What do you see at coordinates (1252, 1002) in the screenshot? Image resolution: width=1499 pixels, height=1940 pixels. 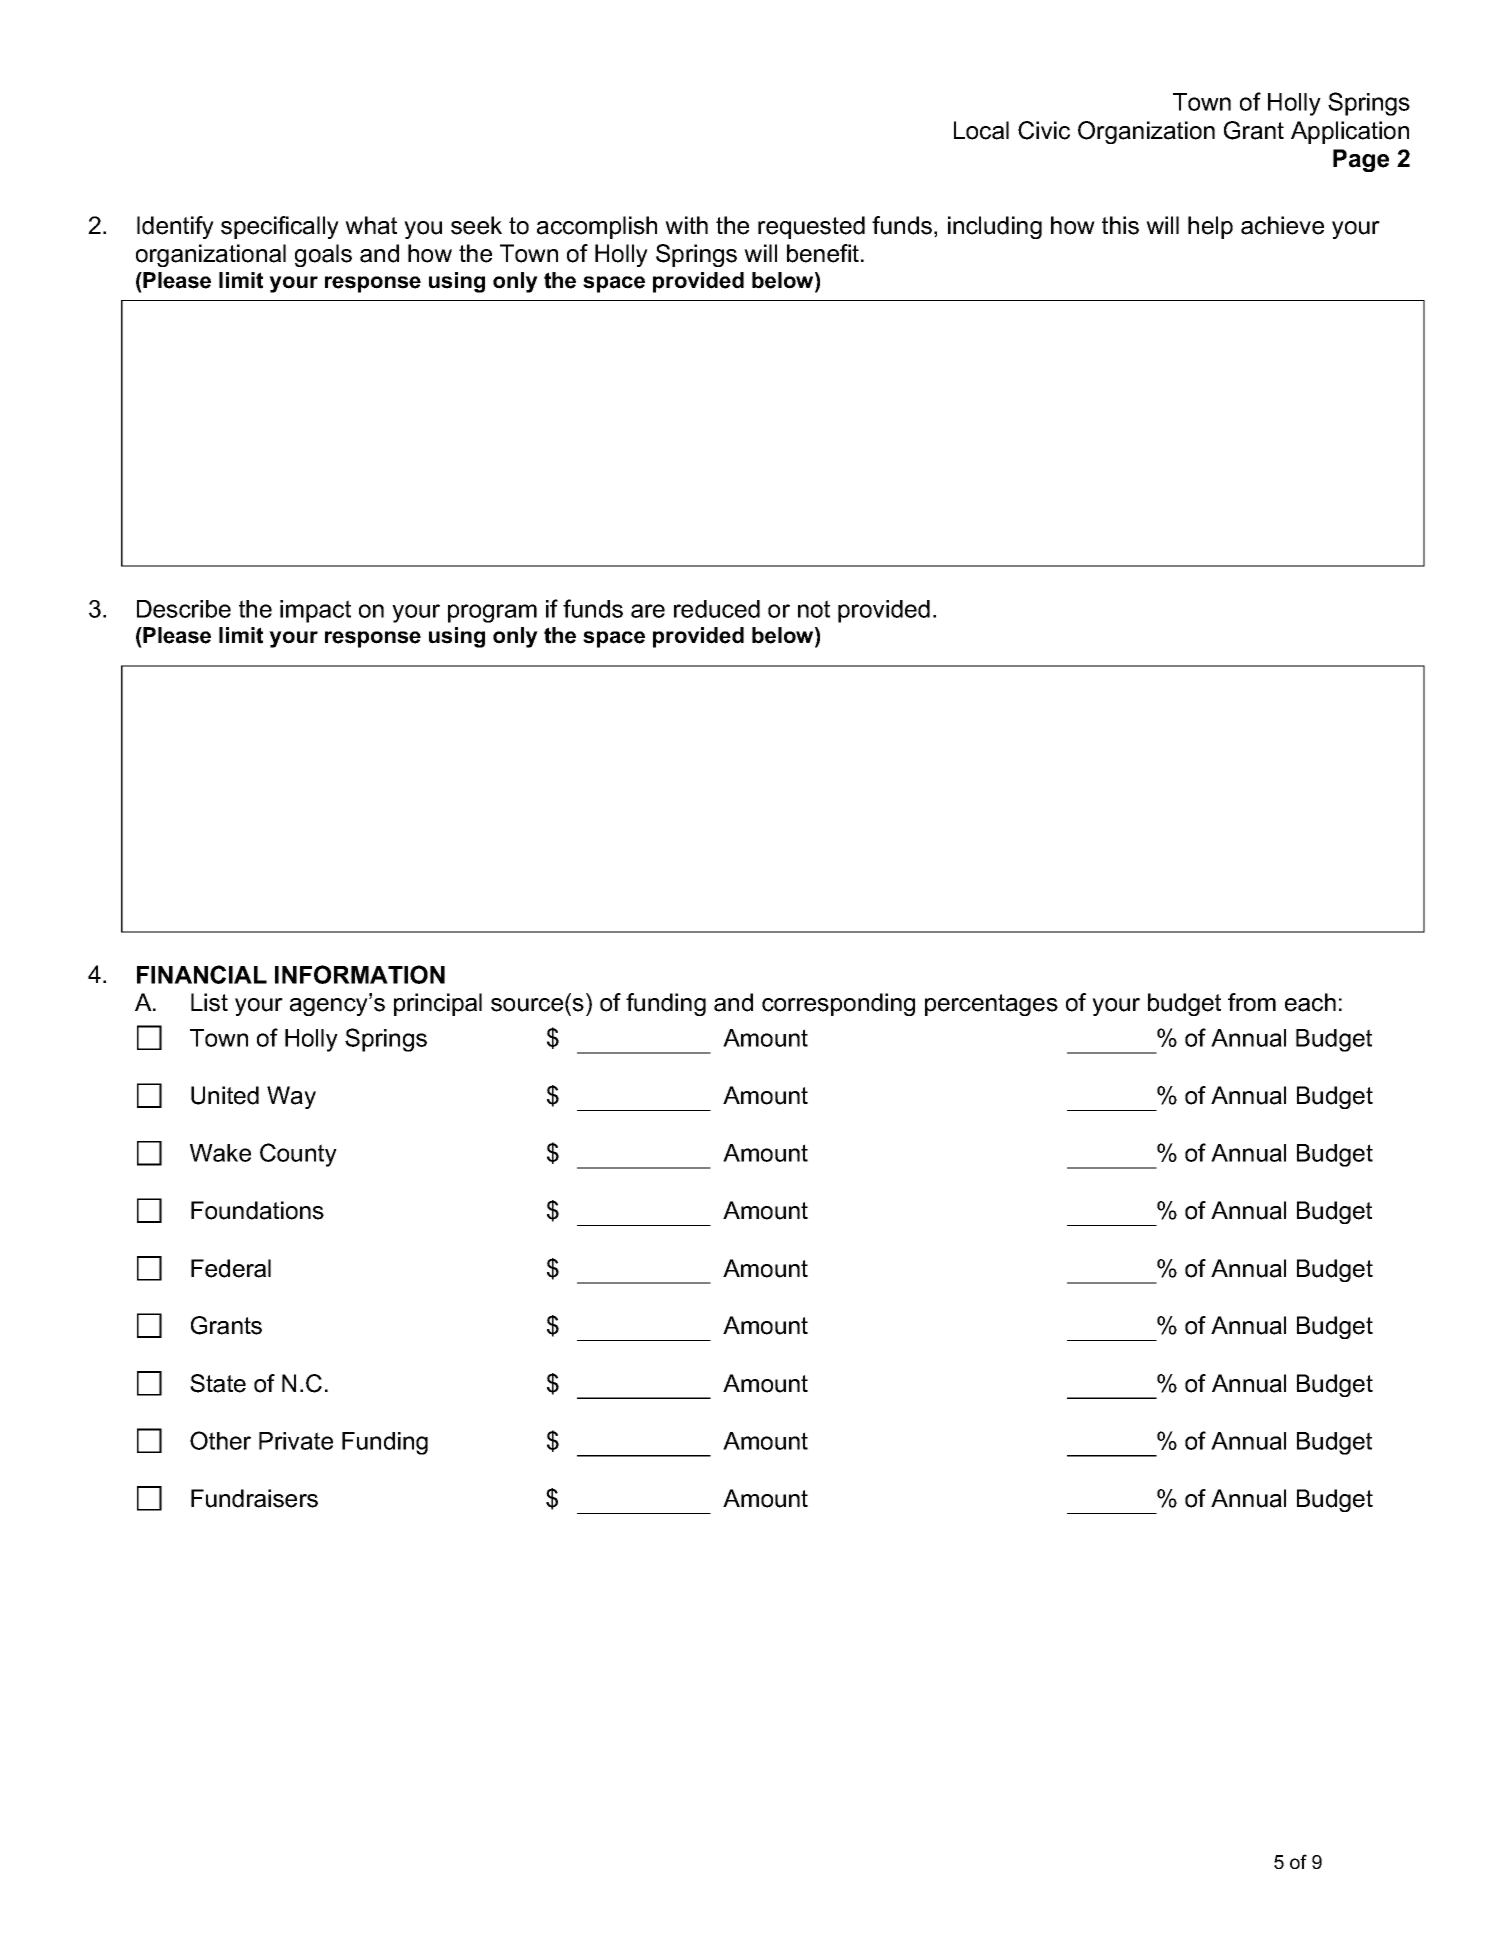 I see `from` at bounding box center [1252, 1002].
